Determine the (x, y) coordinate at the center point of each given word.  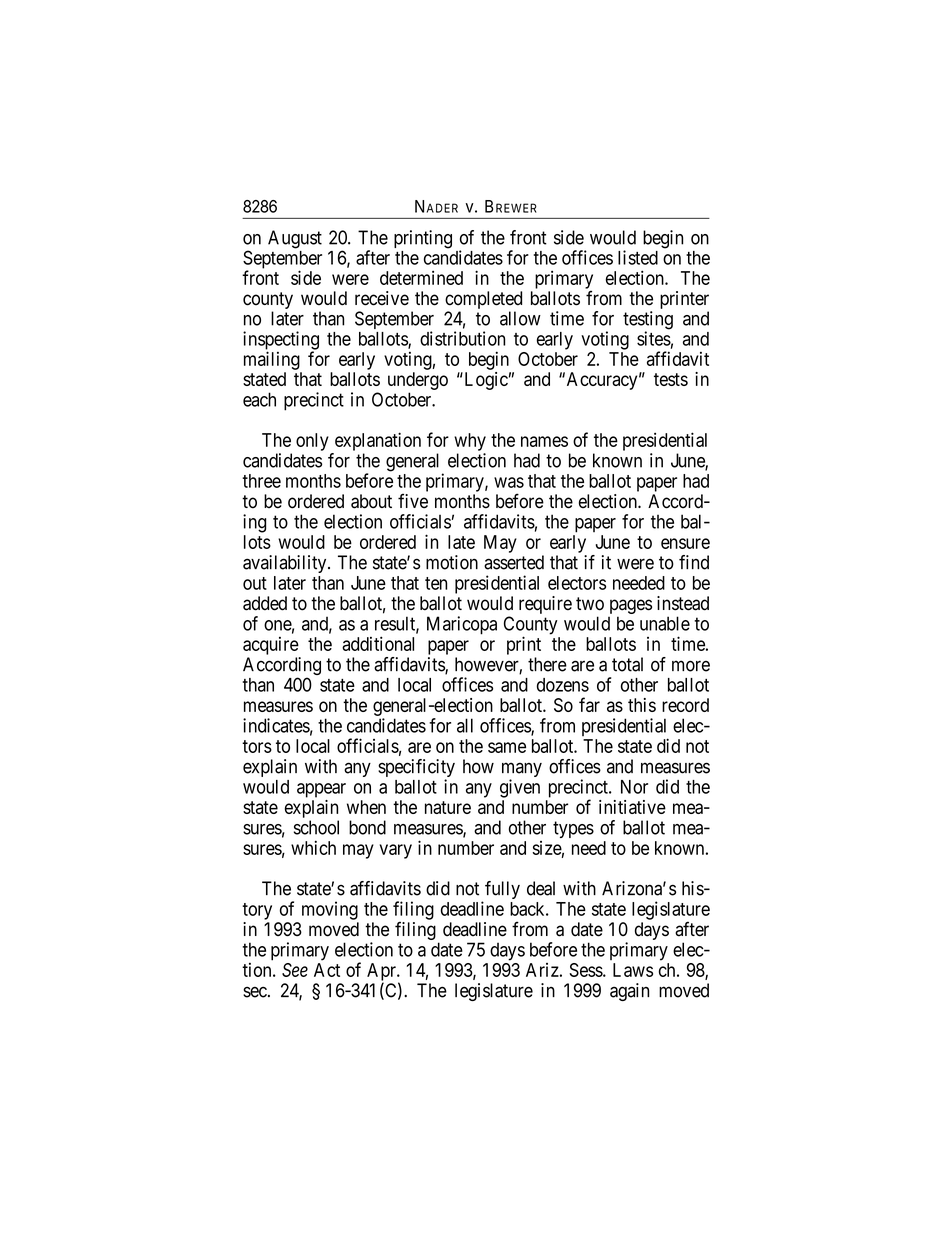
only (312, 442)
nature (448, 807)
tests (671, 379)
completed (483, 300)
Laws (633, 970)
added (265, 603)
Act (327, 970)
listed (638, 257)
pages (631, 606)
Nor (634, 787)
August (295, 239)
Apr (382, 973)
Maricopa (462, 625)
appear (321, 790)
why (470, 442)
